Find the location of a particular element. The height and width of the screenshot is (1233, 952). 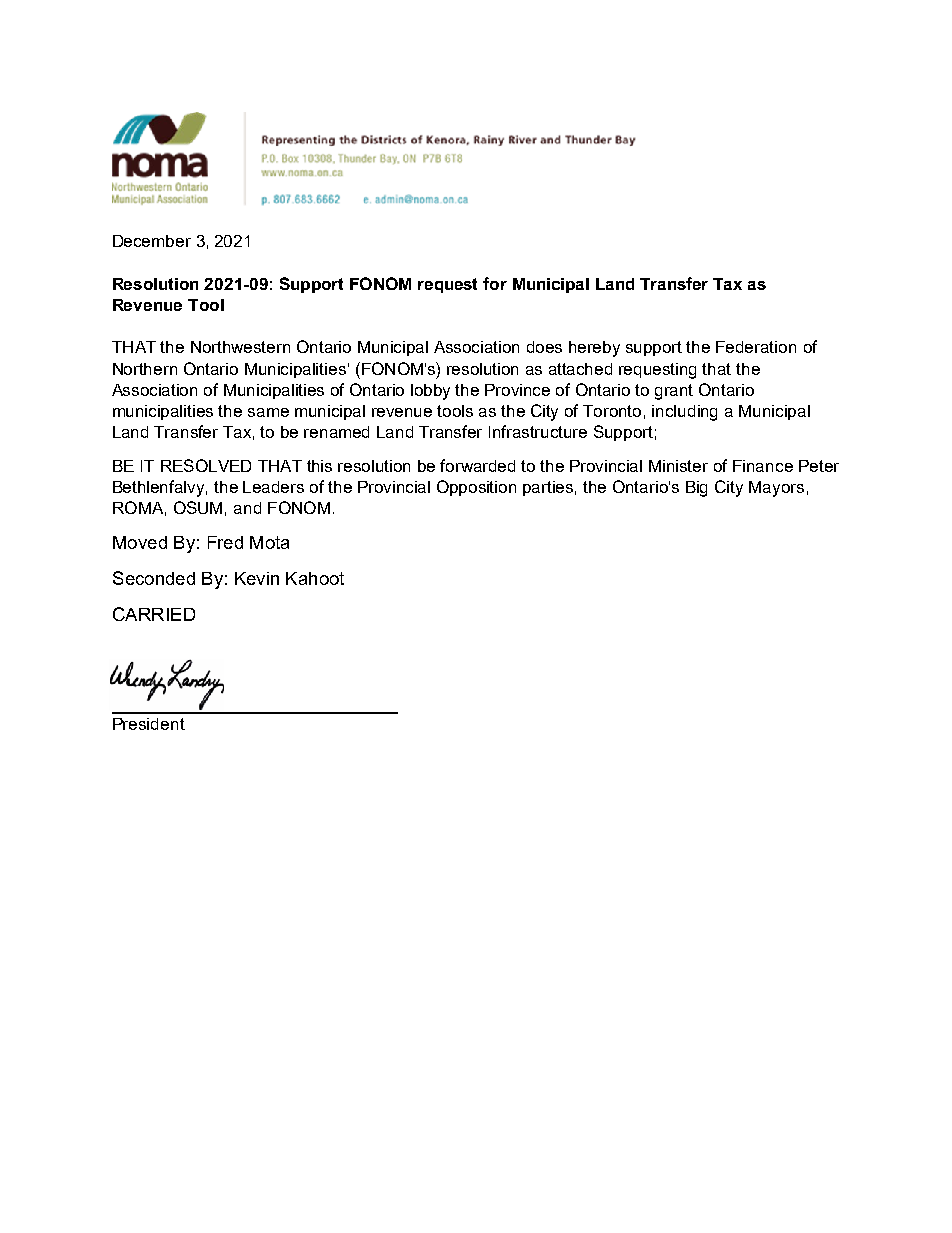

does is located at coordinates (544, 347).
